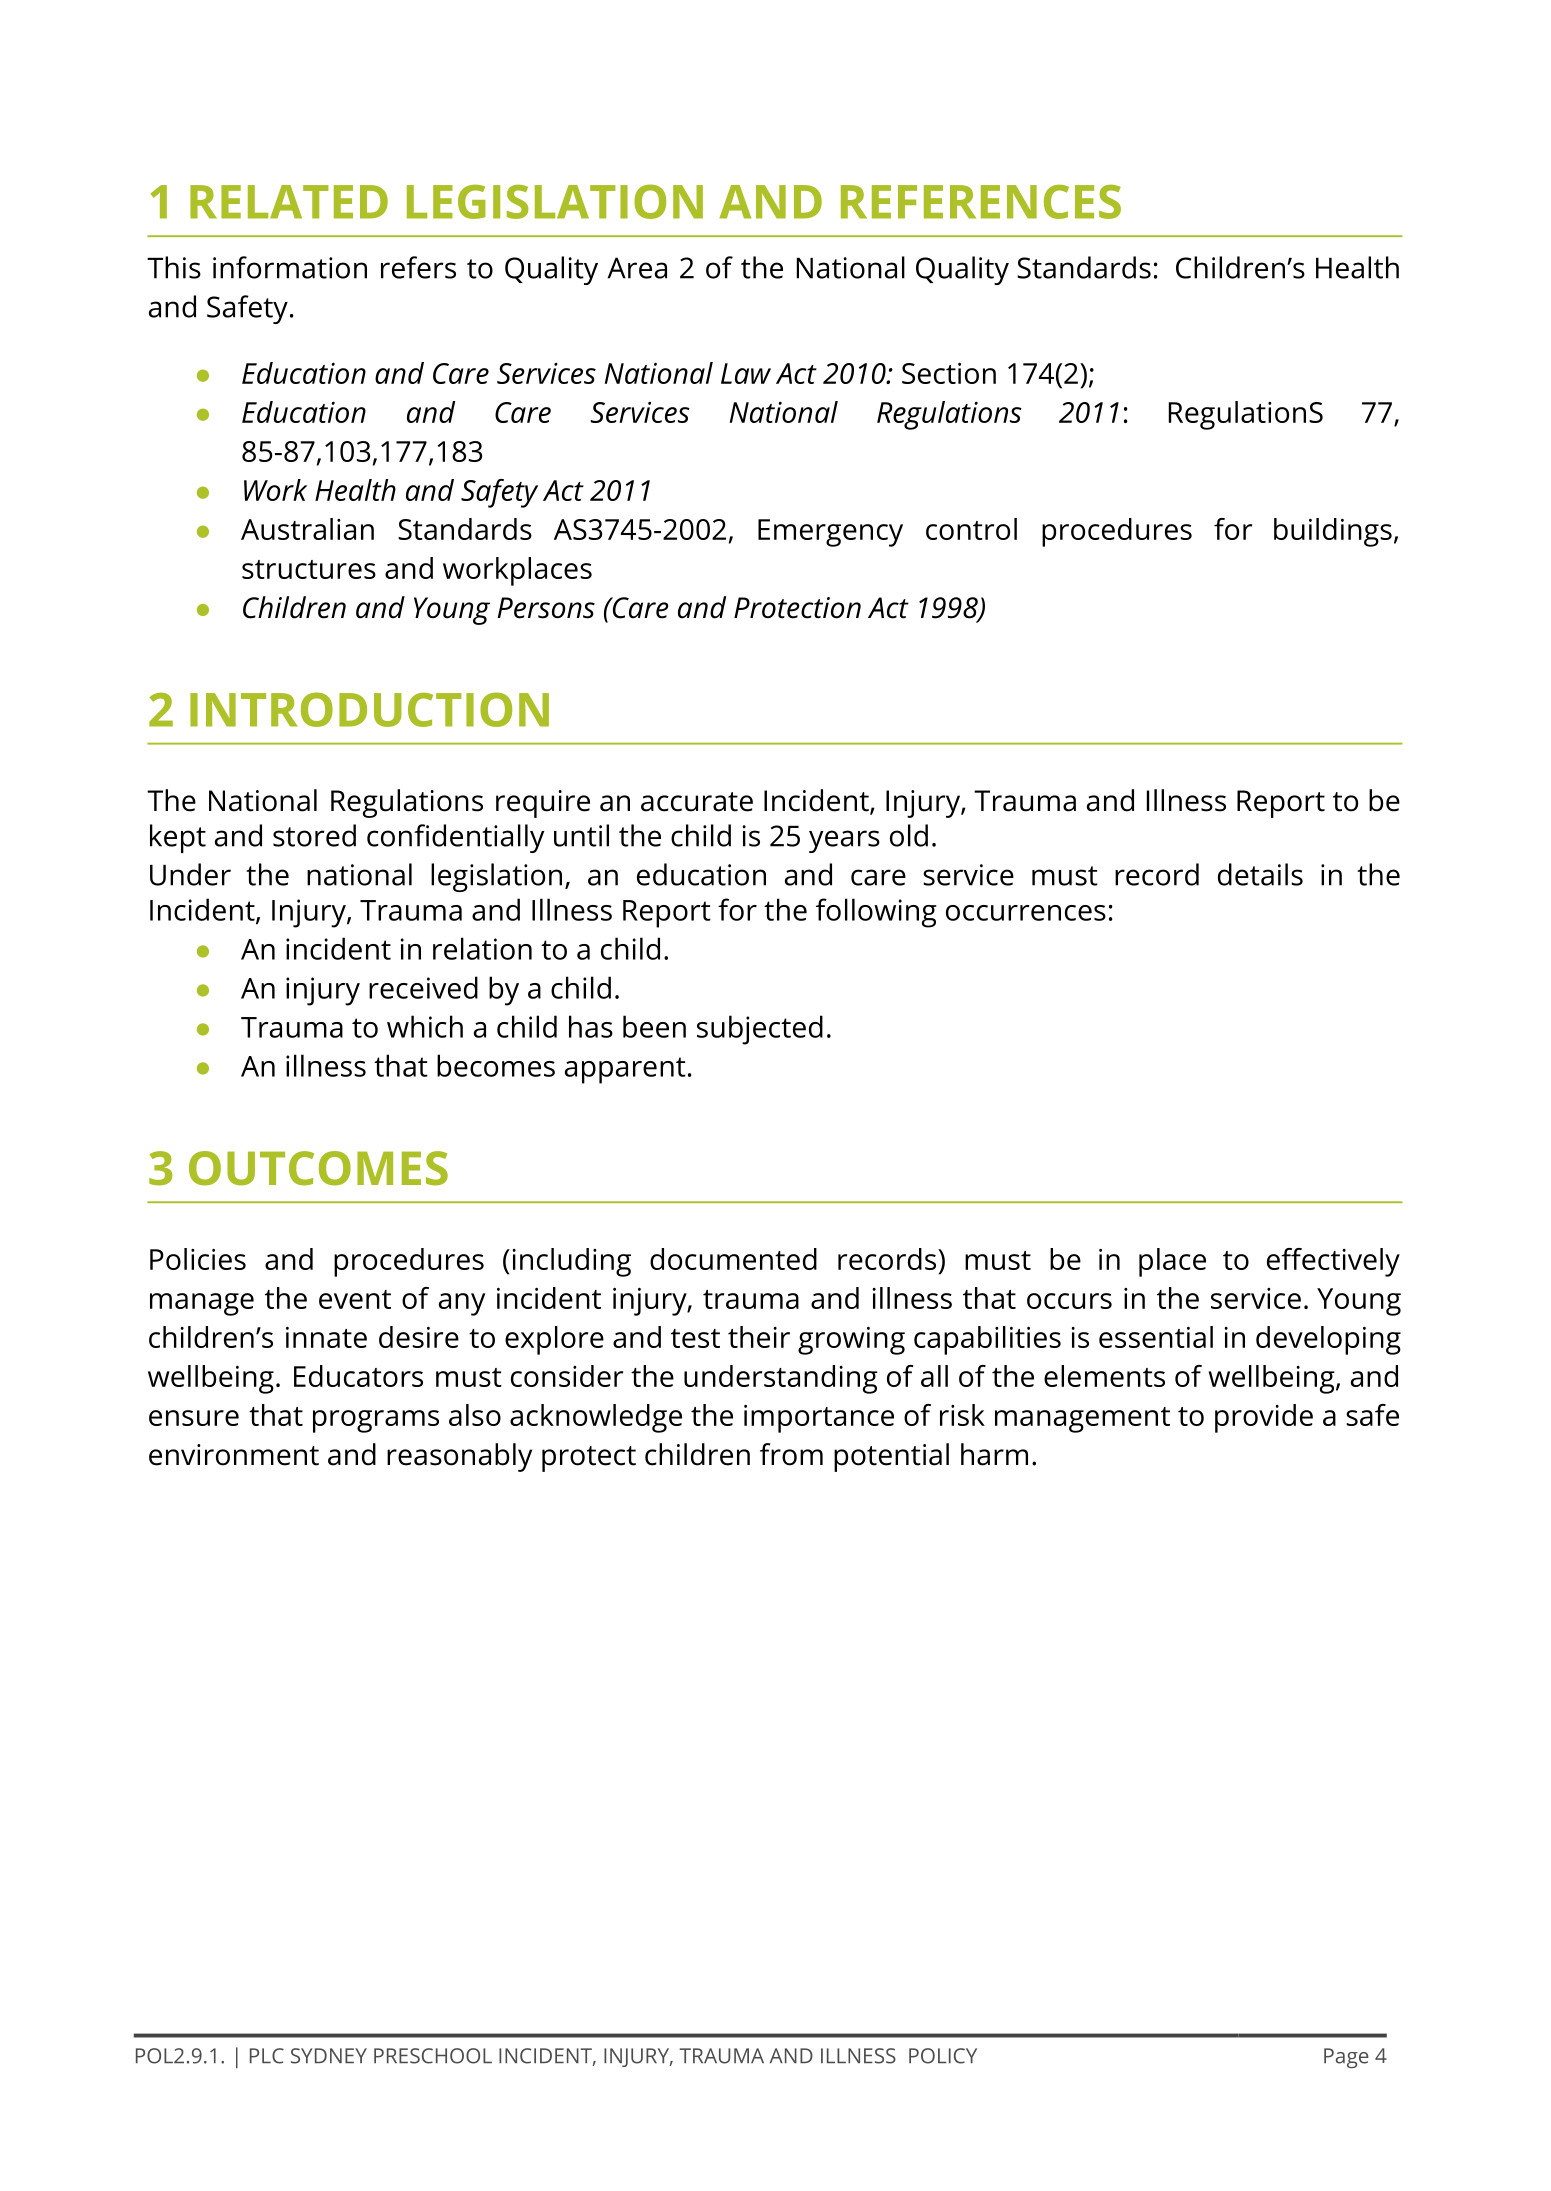 The height and width of the page is (2191, 1551). Describe the element at coordinates (1346, 2058) in the page. I see `Page` at that location.
